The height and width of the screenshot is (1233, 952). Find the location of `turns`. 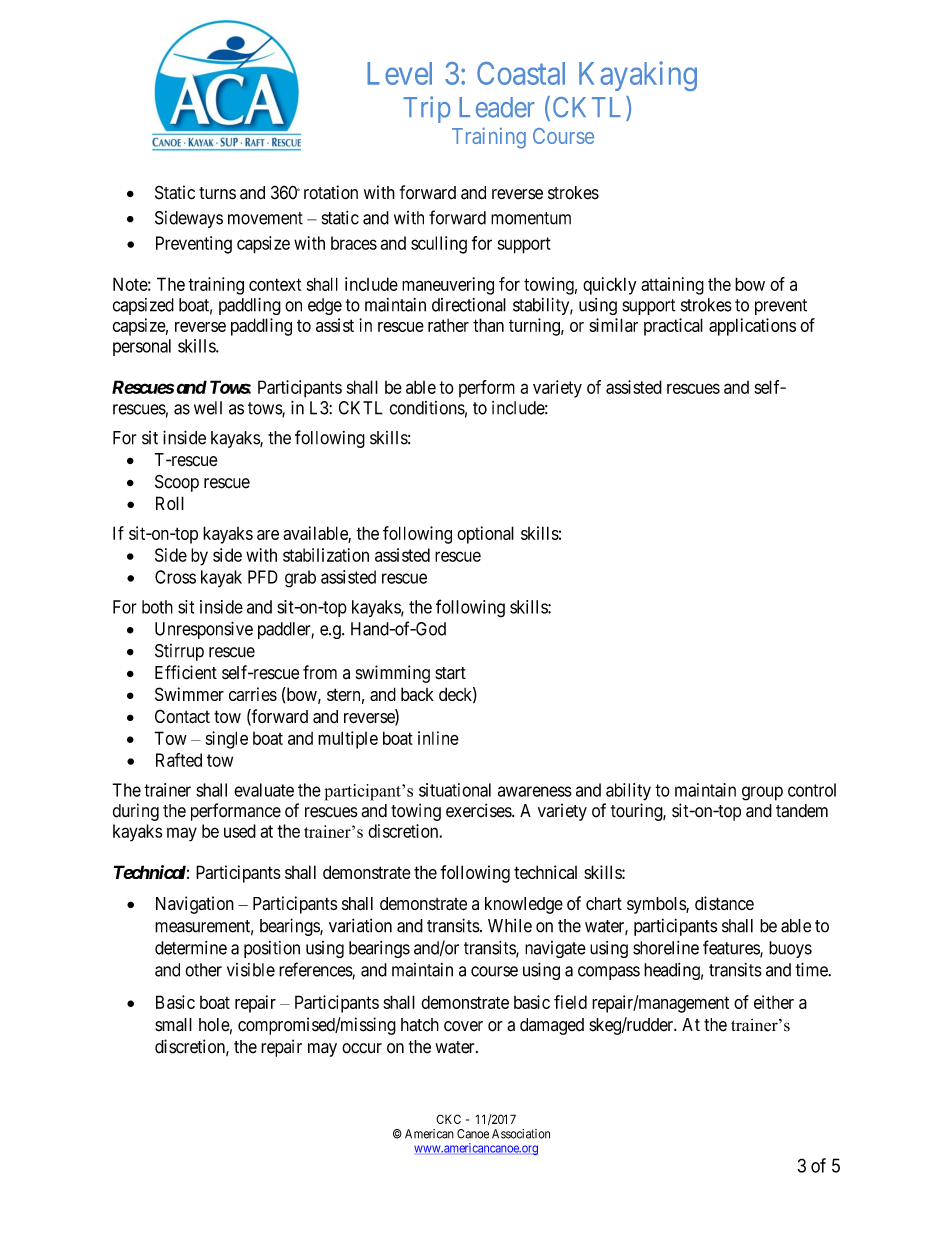

turns is located at coordinates (217, 193).
